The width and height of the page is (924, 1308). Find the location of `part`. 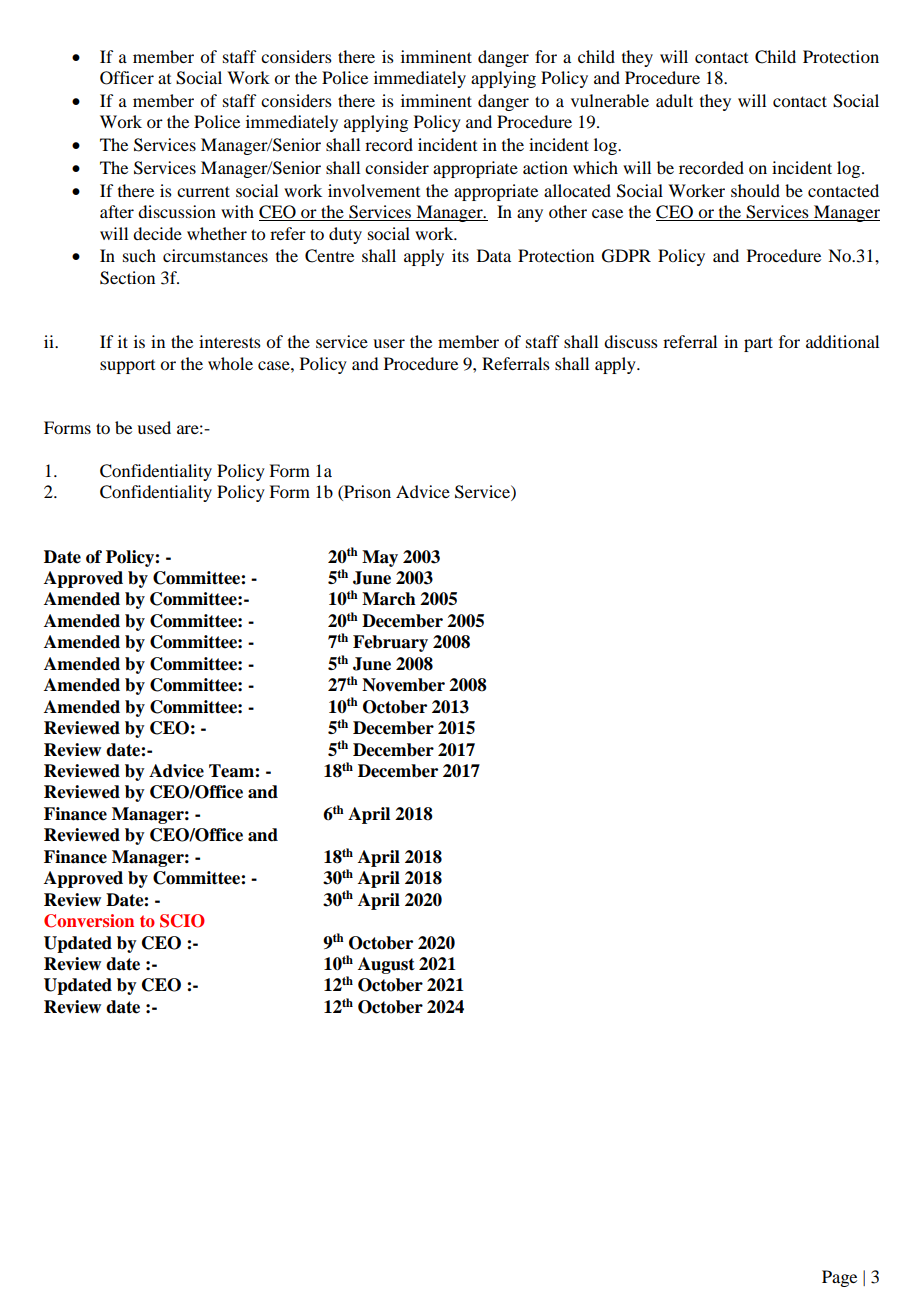

part is located at coordinates (758, 344).
